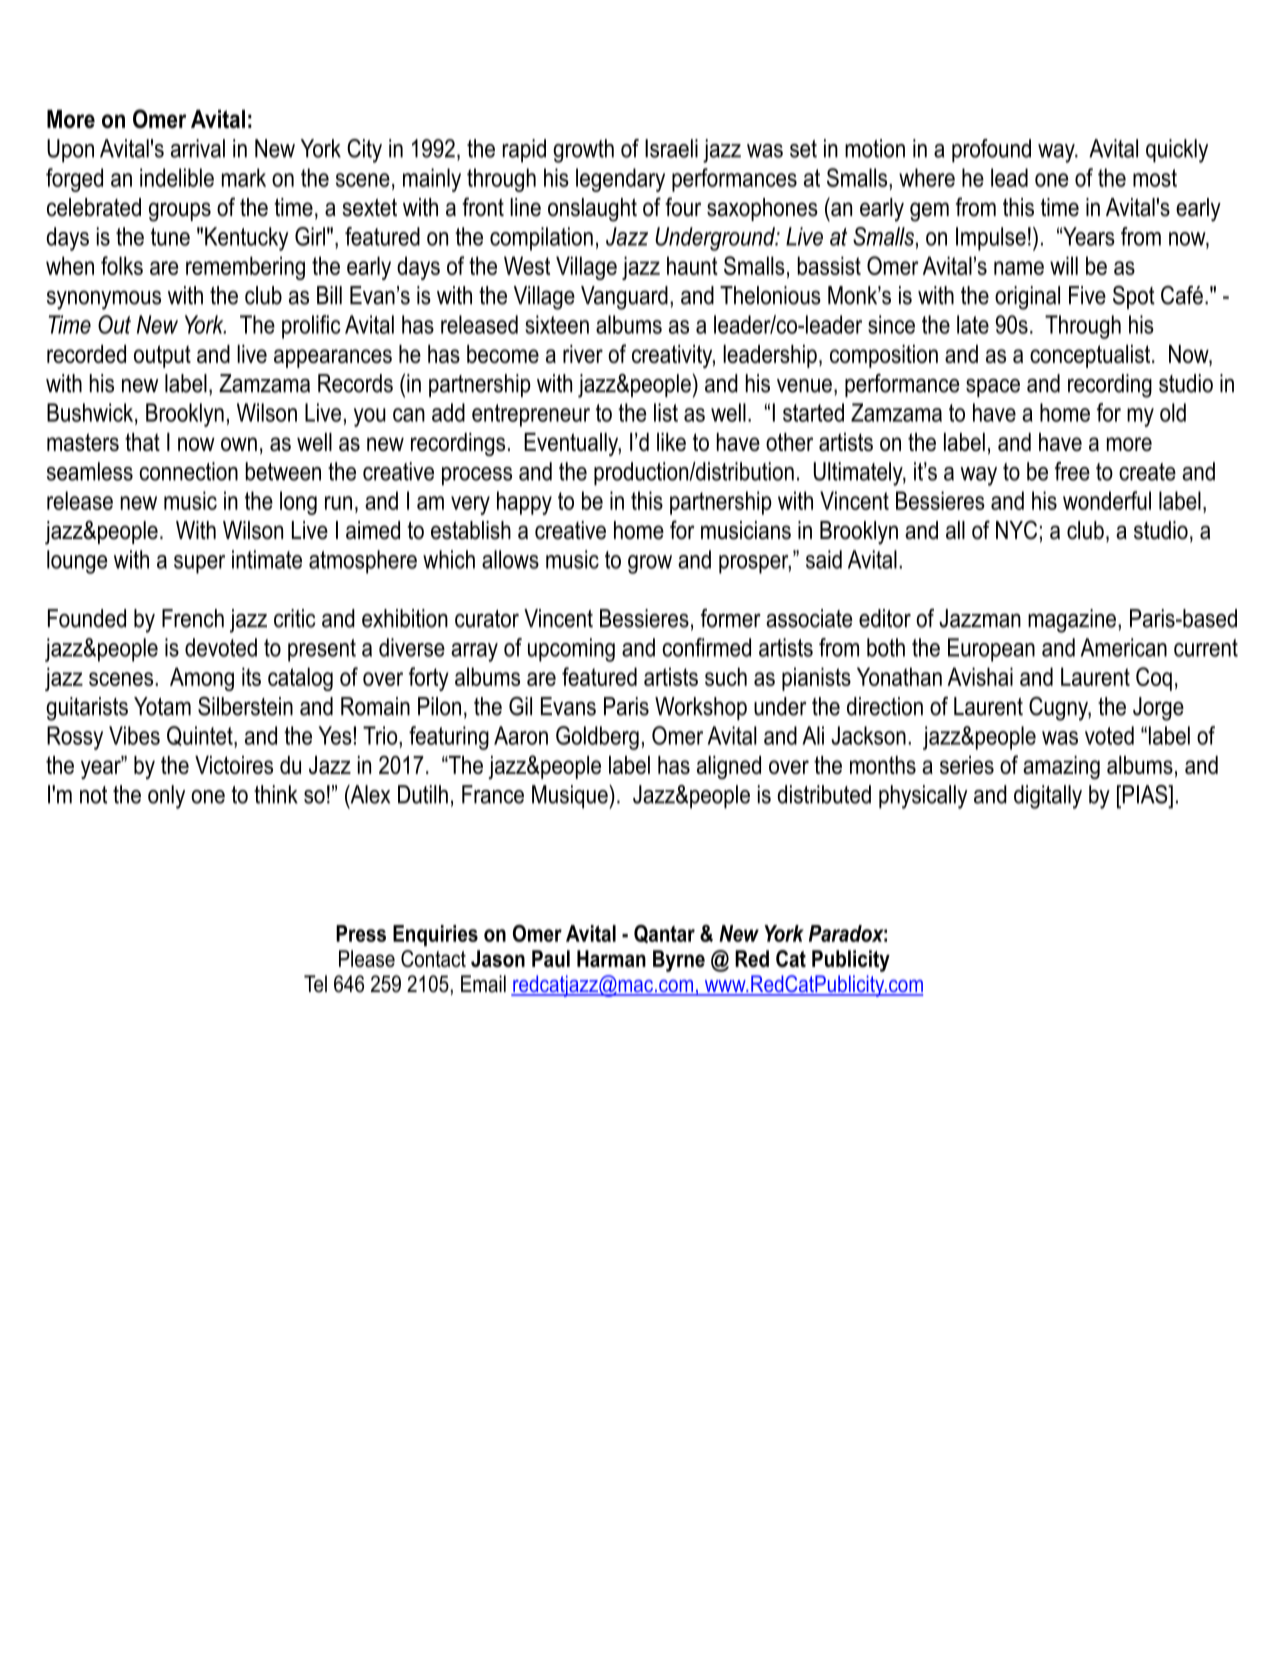 This page has height=1661, width=1283. Describe the element at coordinates (367, 958) in the page. I see `Please` at that location.
